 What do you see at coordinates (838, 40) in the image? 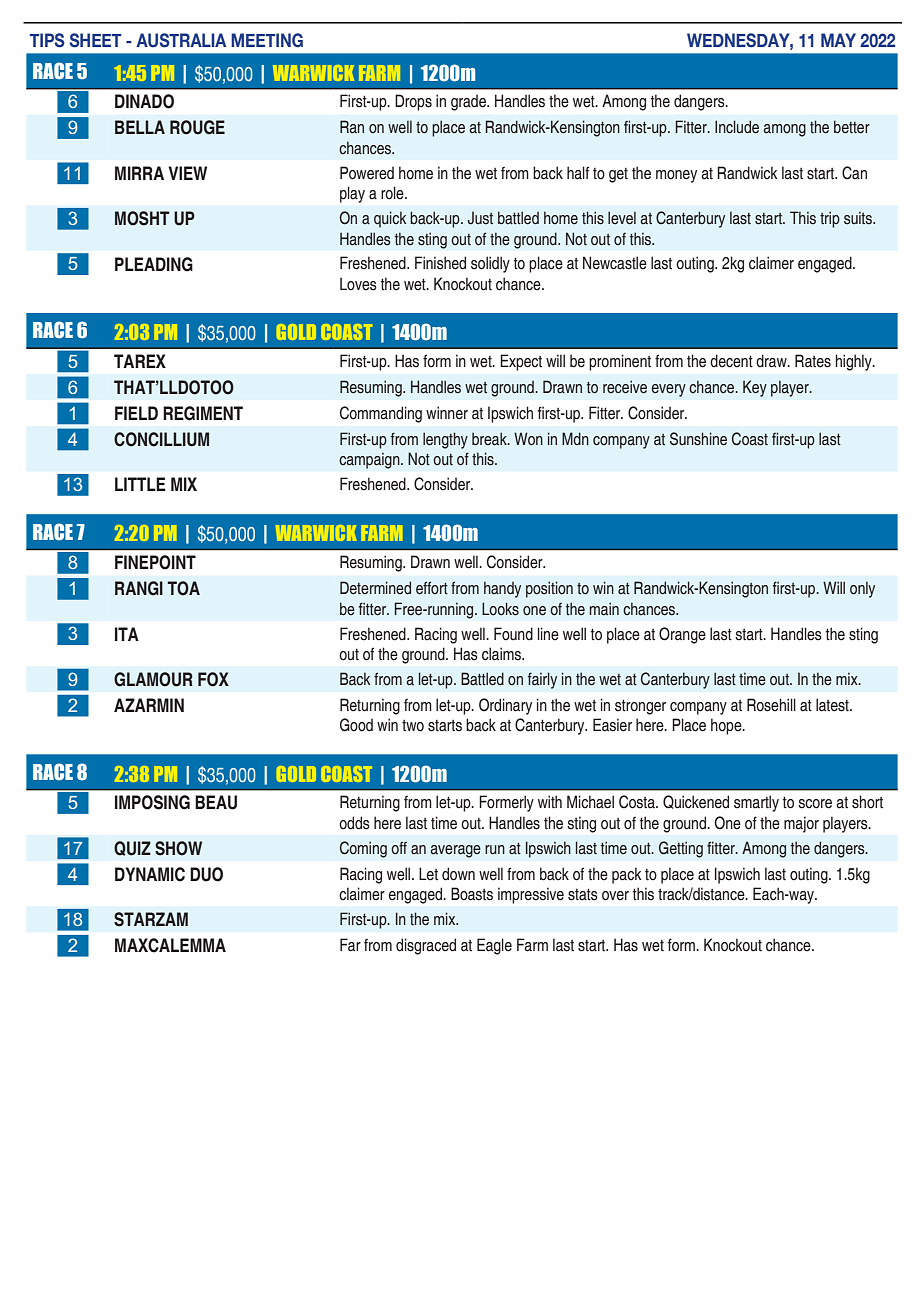
I see `MAY` at bounding box center [838, 40].
